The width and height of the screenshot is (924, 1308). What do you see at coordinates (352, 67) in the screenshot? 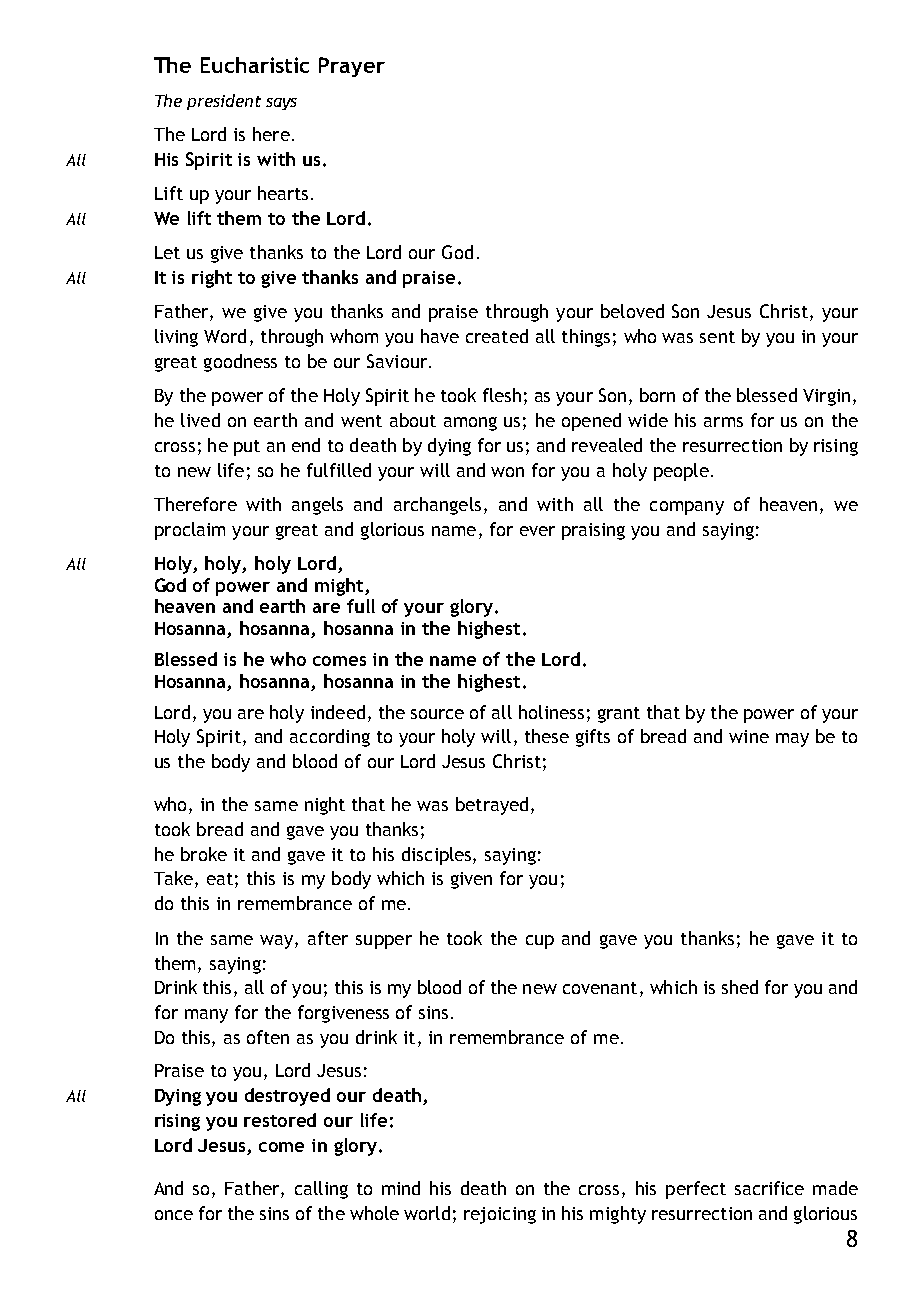
I see `Prayer` at bounding box center [352, 67].
